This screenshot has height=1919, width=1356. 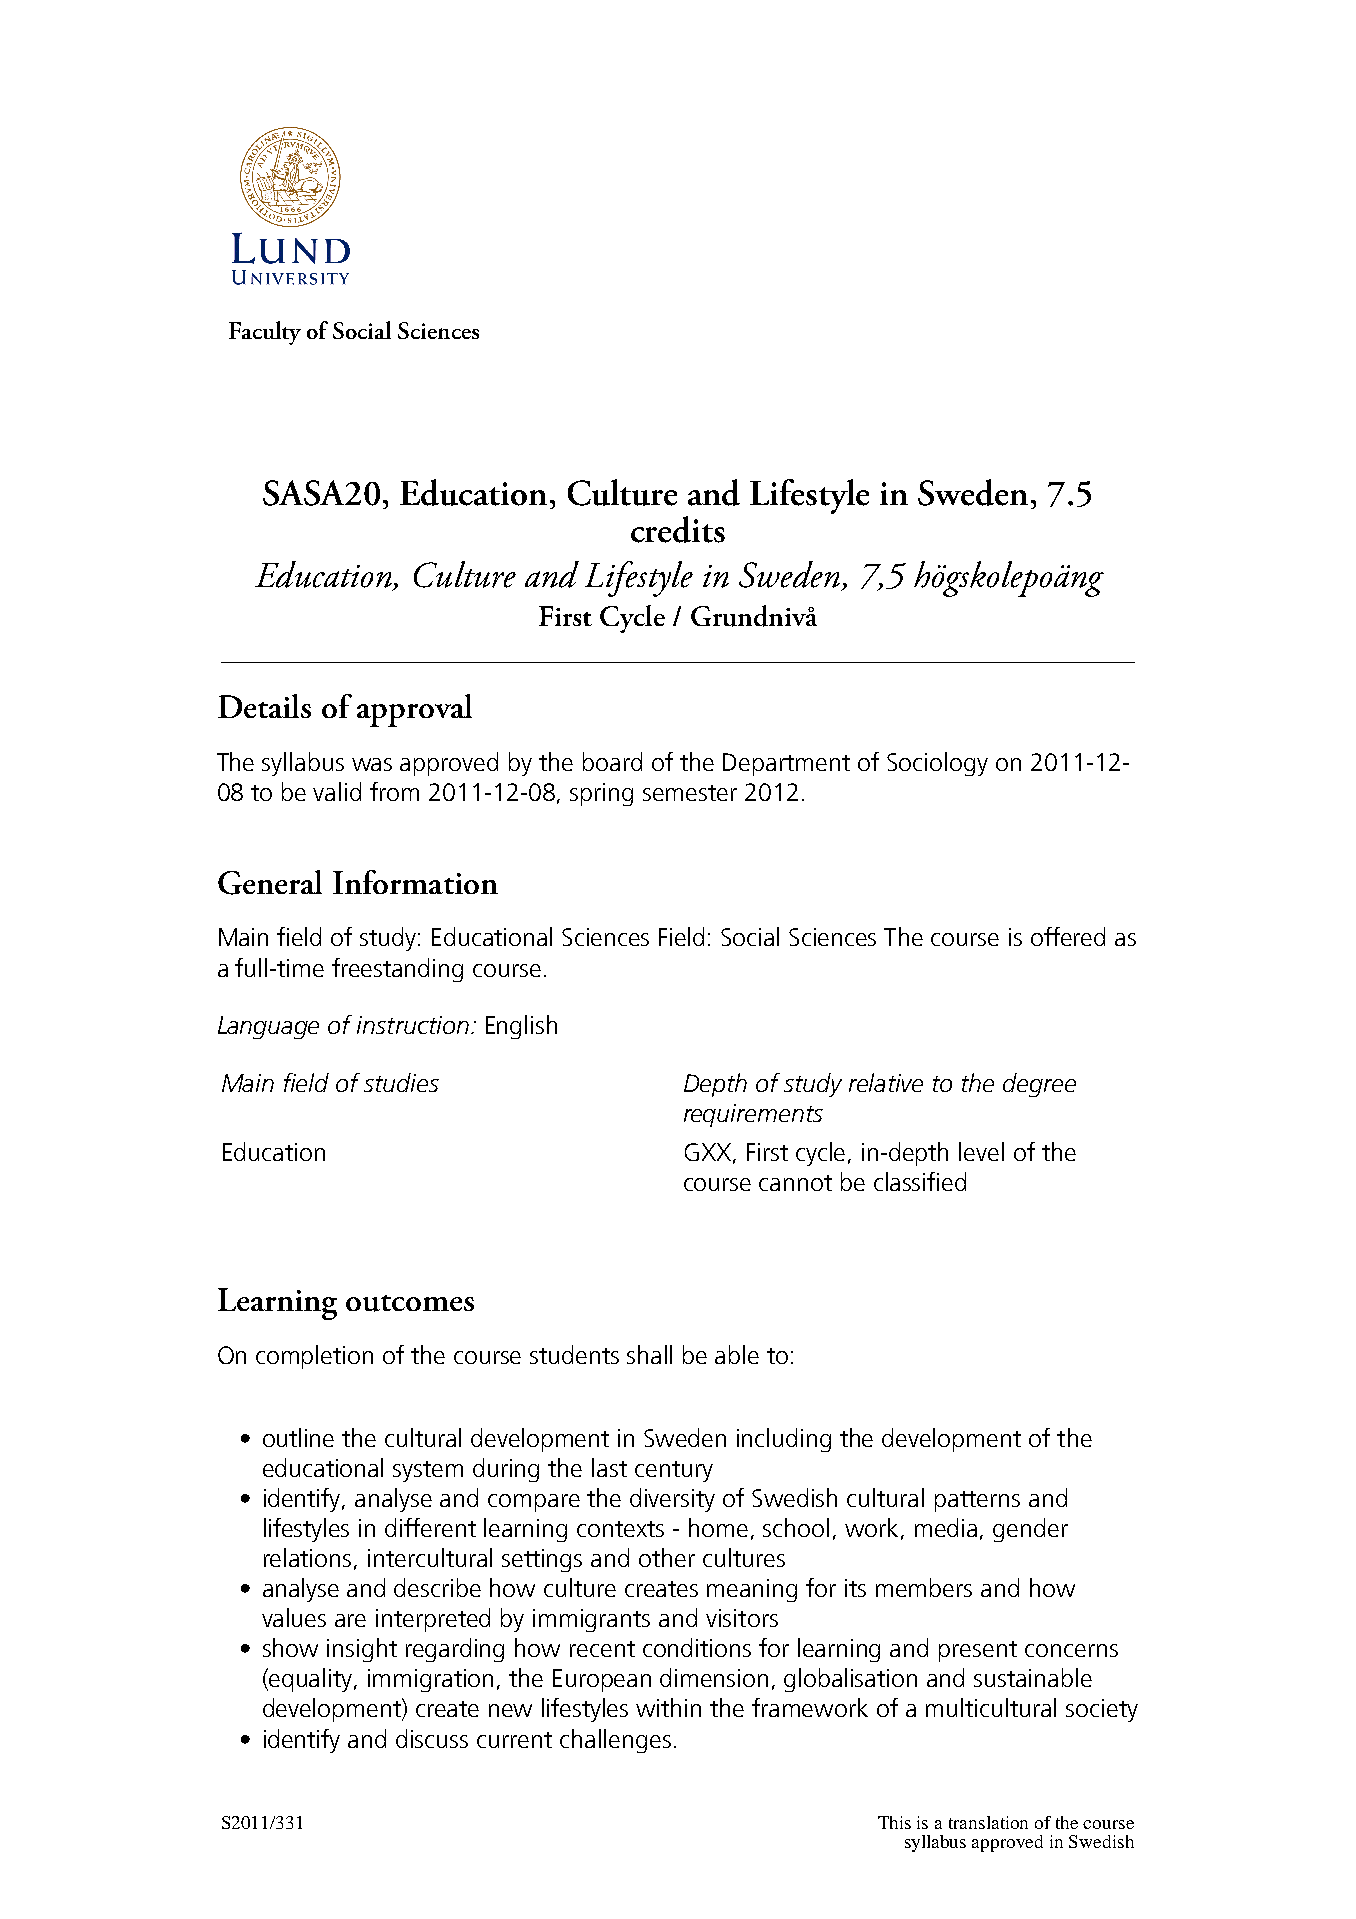 What do you see at coordinates (937, 764) in the screenshot?
I see `Sociology` at bounding box center [937, 764].
